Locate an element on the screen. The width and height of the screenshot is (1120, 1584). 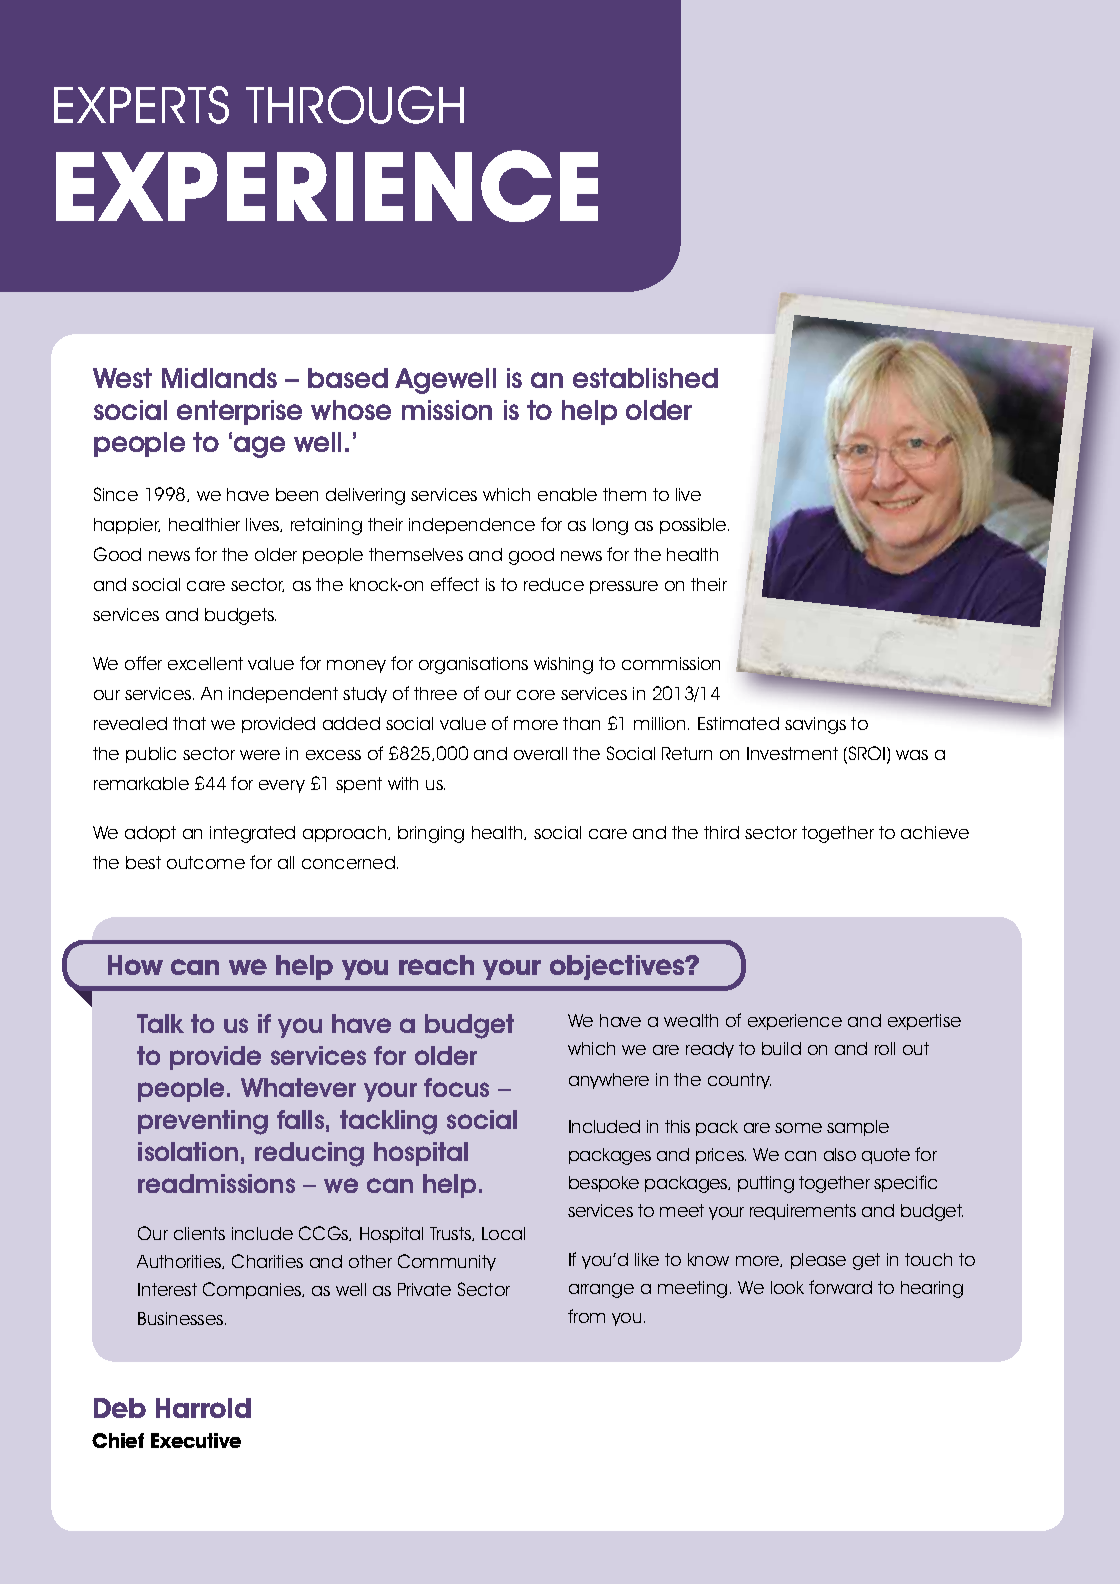
Investment is located at coordinates (792, 753).
